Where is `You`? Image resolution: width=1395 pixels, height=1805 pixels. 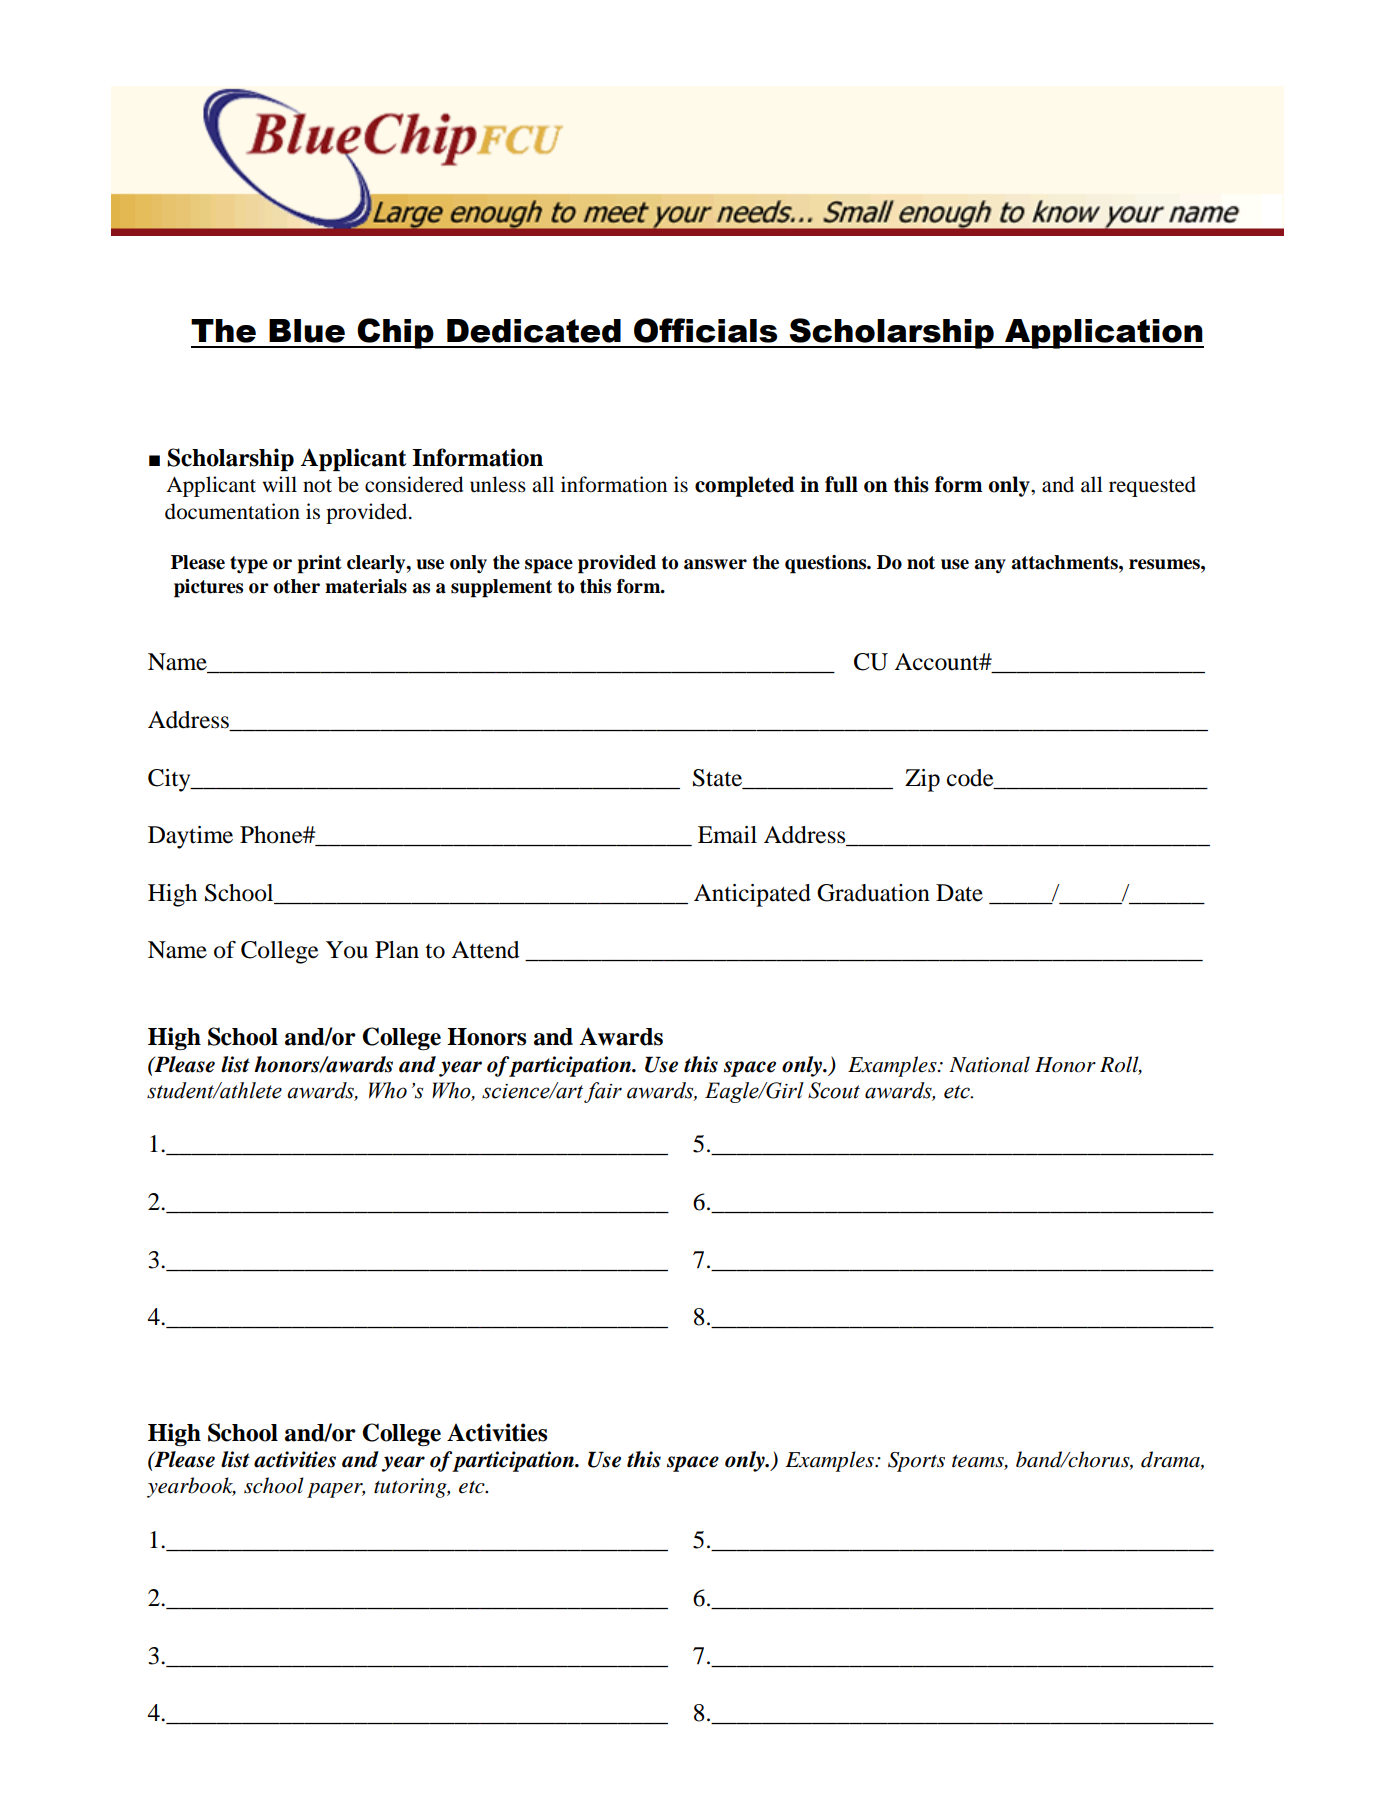 You is located at coordinates (347, 950).
